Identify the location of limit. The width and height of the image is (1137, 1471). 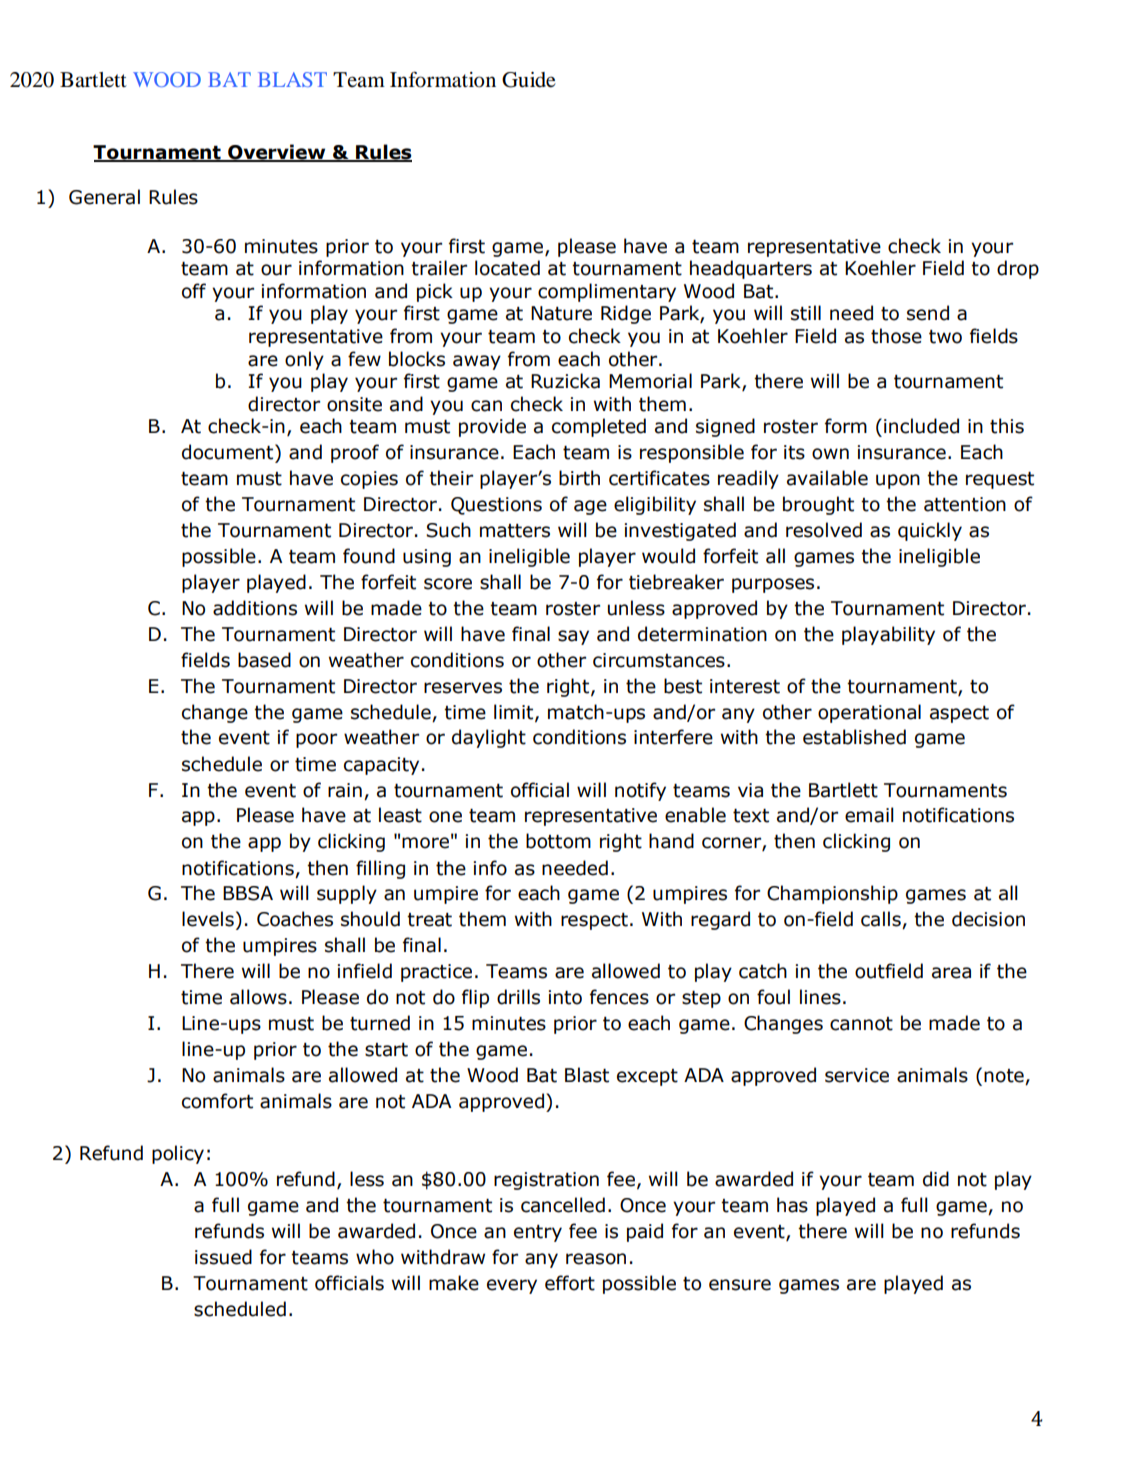
(515, 712).
